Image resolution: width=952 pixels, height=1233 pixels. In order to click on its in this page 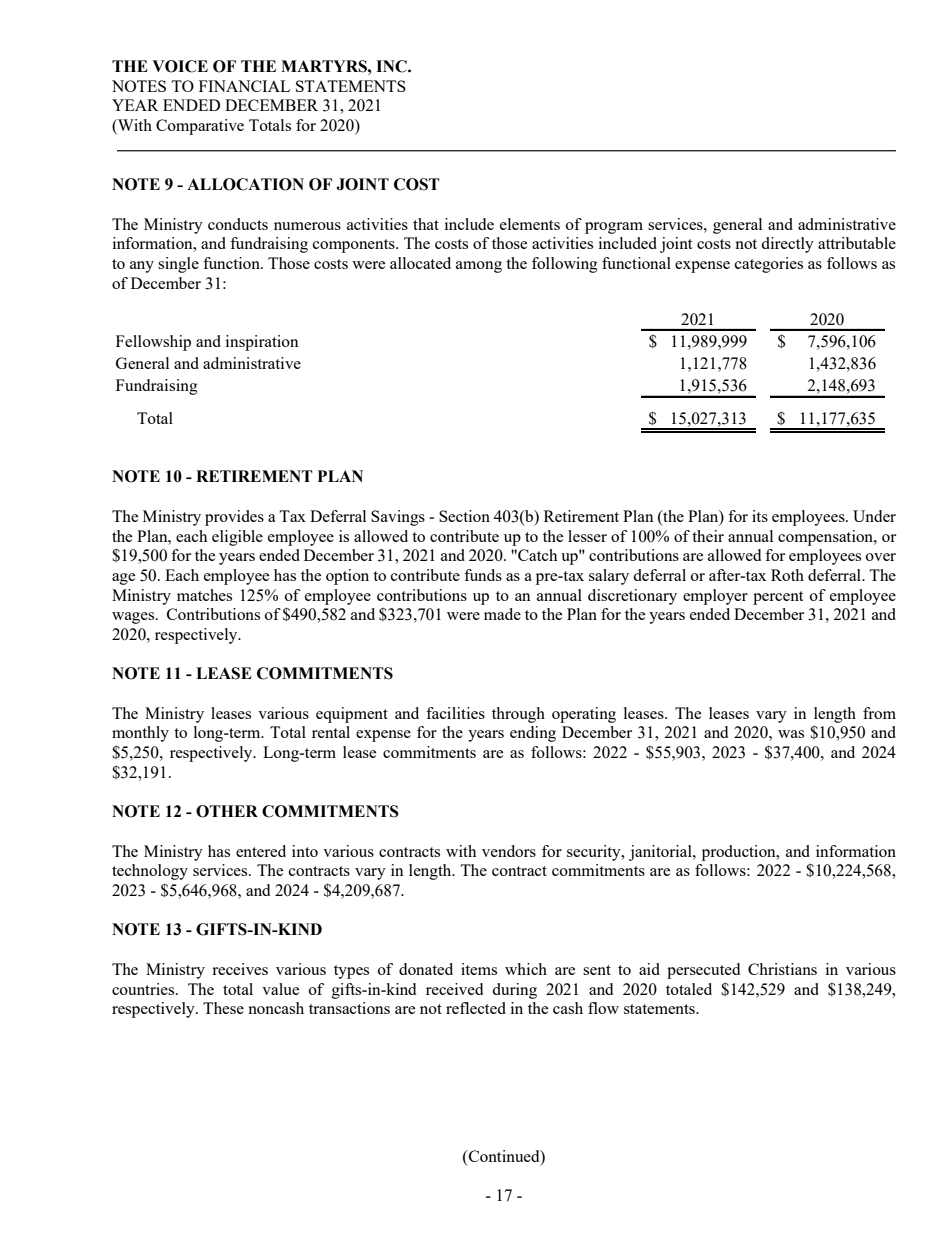, I will do `click(760, 516)`.
